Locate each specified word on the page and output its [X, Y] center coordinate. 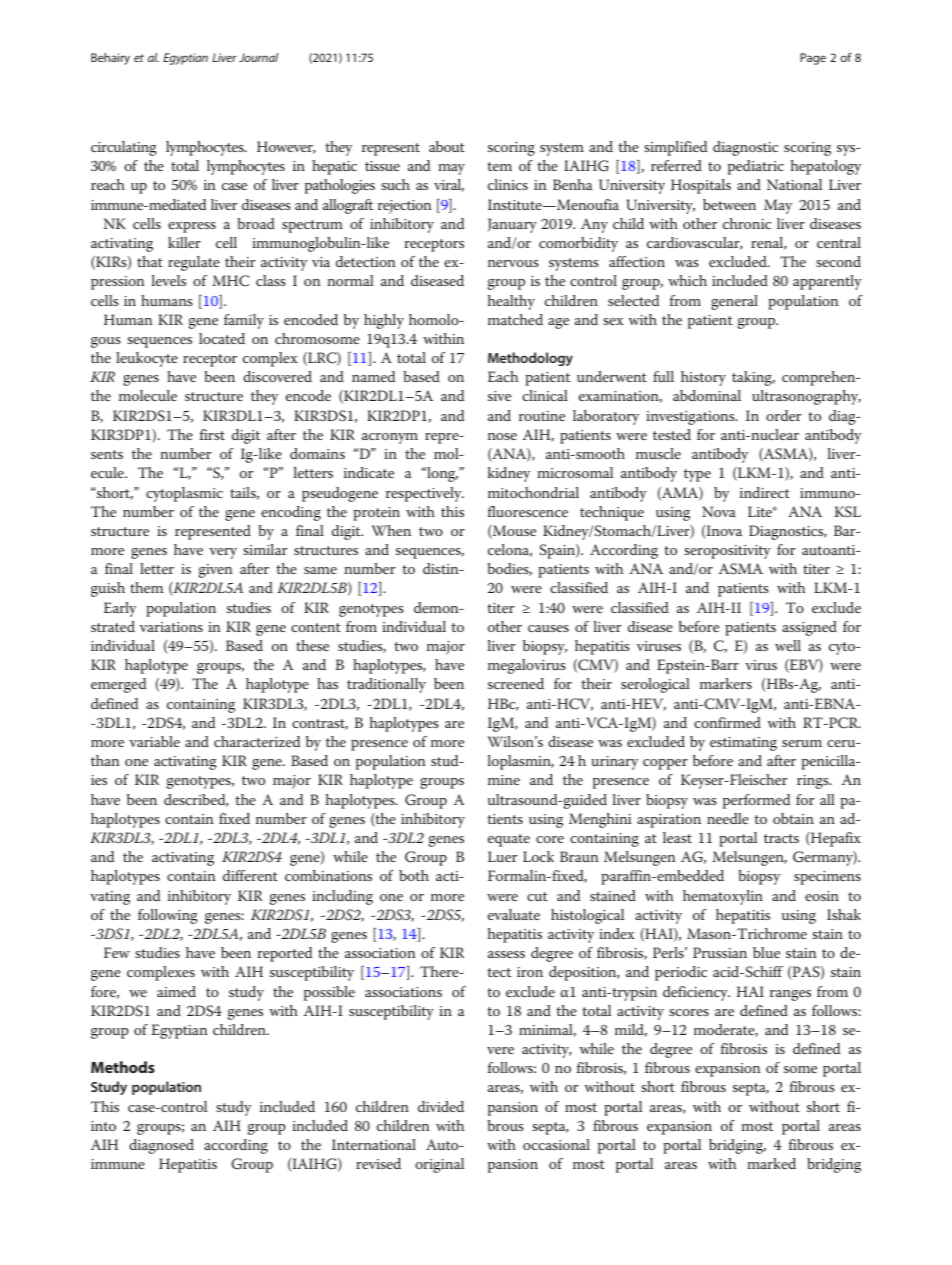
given [216, 571]
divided [441, 1106]
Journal [258, 57]
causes [548, 628]
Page [813, 59]
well [788, 645]
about [447, 146]
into [103, 1126]
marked [772, 1163]
